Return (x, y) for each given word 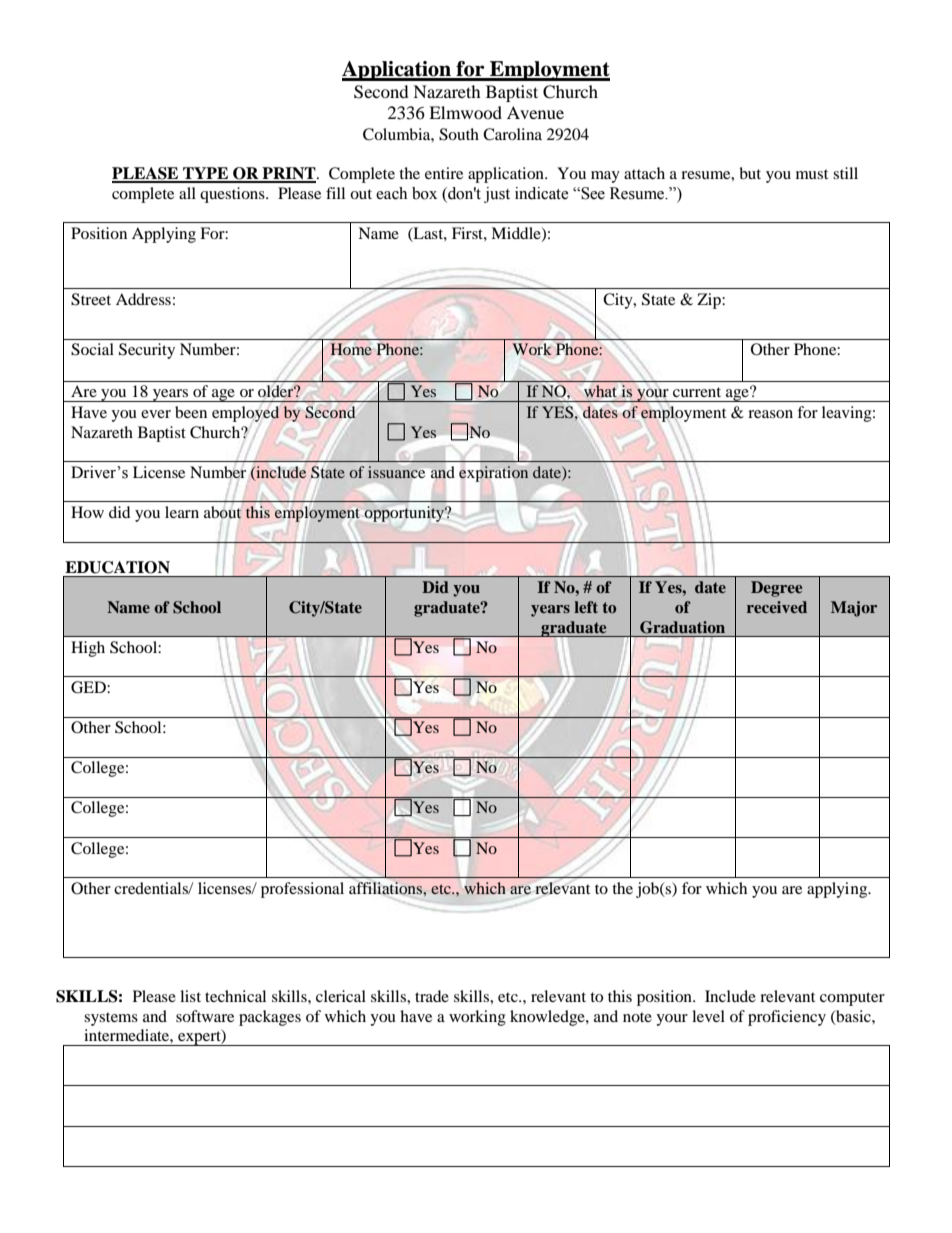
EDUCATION (117, 567)
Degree (776, 589)
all (187, 193)
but (750, 173)
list (190, 996)
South (459, 134)
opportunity (406, 514)
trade (432, 996)
